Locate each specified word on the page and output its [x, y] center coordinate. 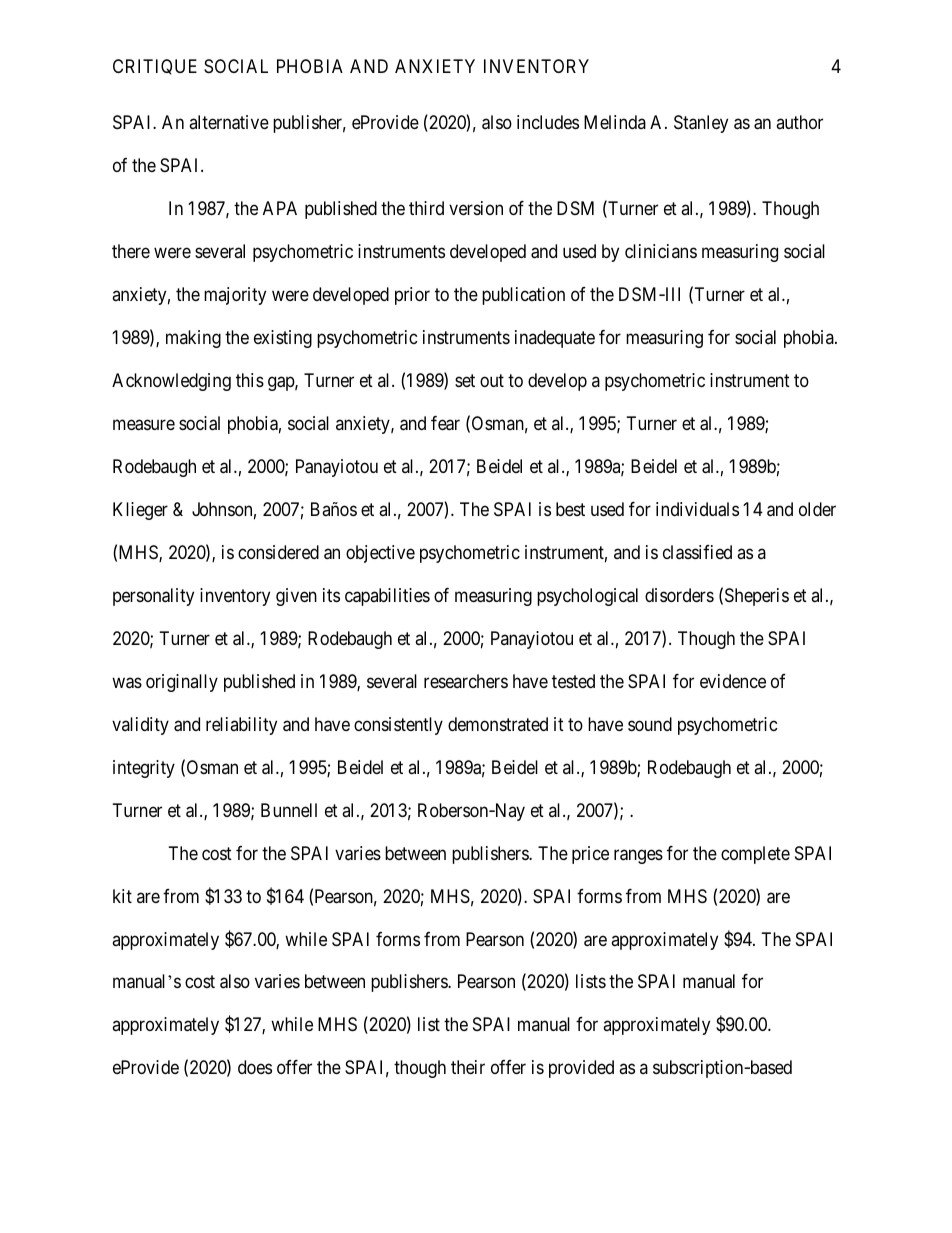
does [255, 1067]
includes [548, 122]
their [468, 1067]
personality [153, 597]
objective [380, 554]
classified [697, 552]
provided [581, 1069]
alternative [229, 122]
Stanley [701, 124]
